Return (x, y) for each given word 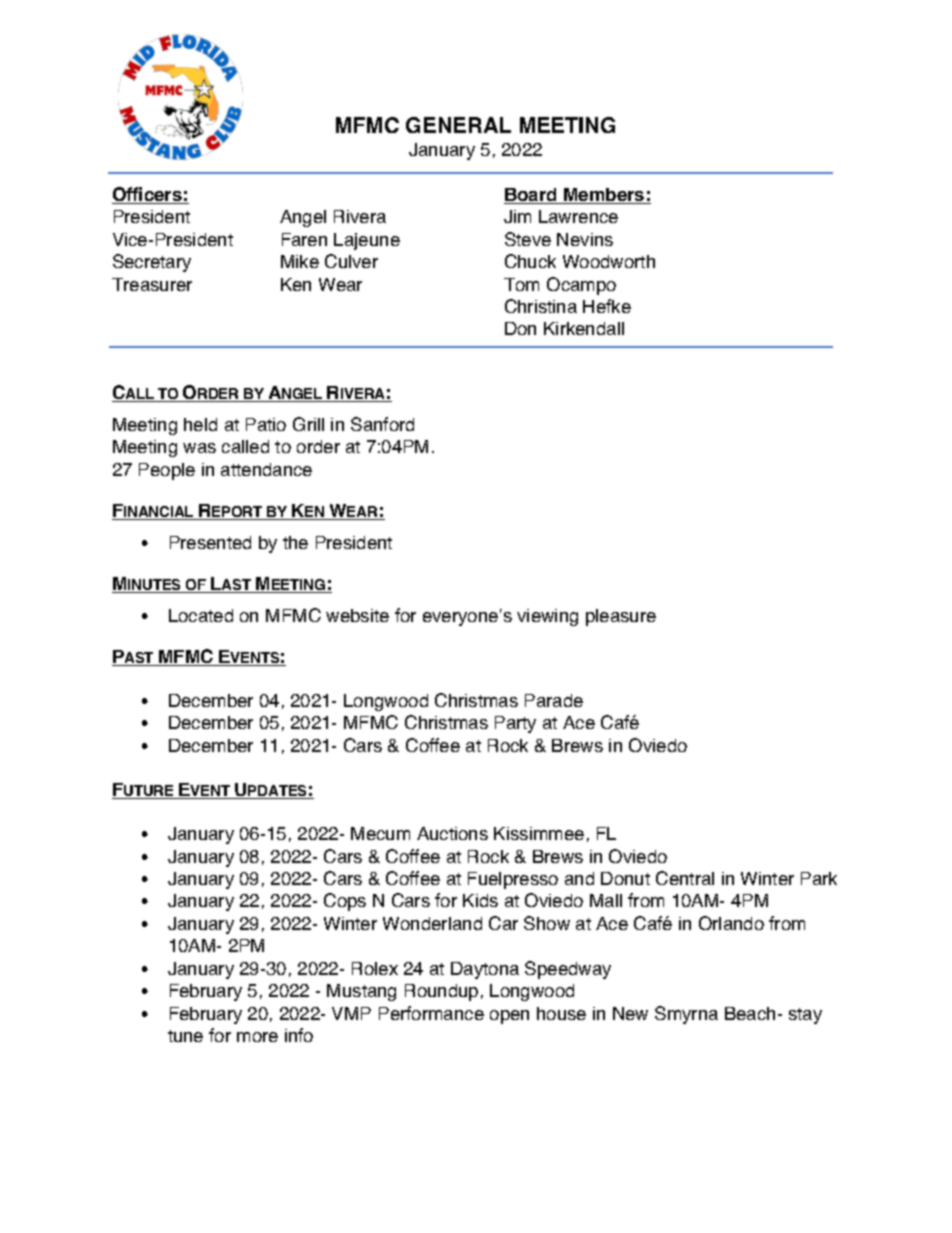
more (257, 1037)
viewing (547, 617)
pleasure (621, 617)
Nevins (585, 239)
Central (685, 878)
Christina (541, 306)
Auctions (452, 833)
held (200, 424)
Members (604, 196)
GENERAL (458, 125)
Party (515, 724)
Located (201, 615)
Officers (148, 195)
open (509, 1017)
